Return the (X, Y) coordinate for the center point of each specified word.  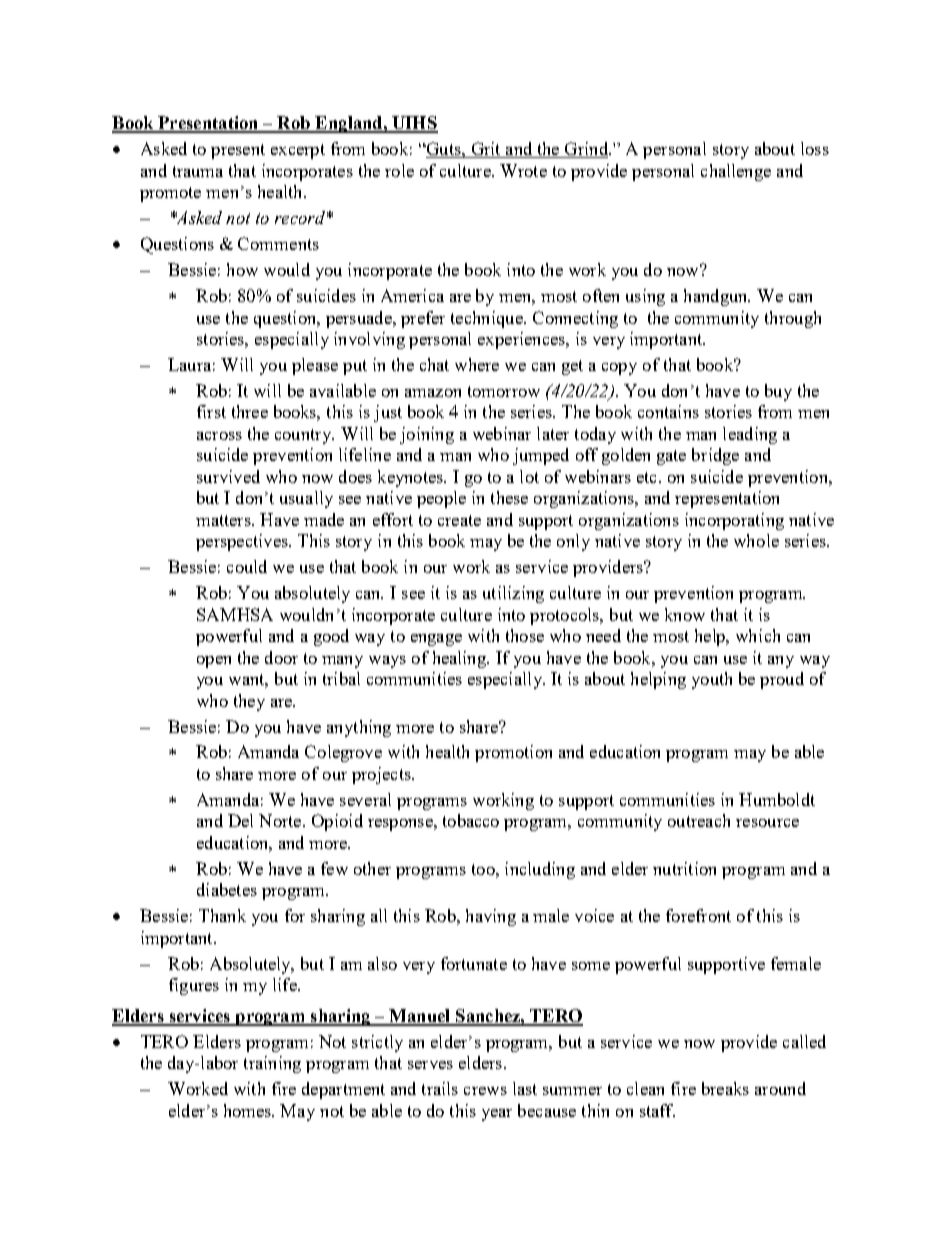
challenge (736, 172)
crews (485, 1091)
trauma (198, 171)
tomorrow (504, 391)
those (525, 635)
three (250, 411)
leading (750, 435)
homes (249, 1110)
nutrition (684, 868)
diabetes (227, 889)
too (484, 869)
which (758, 635)
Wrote (523, 170)
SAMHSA (235, 614)
